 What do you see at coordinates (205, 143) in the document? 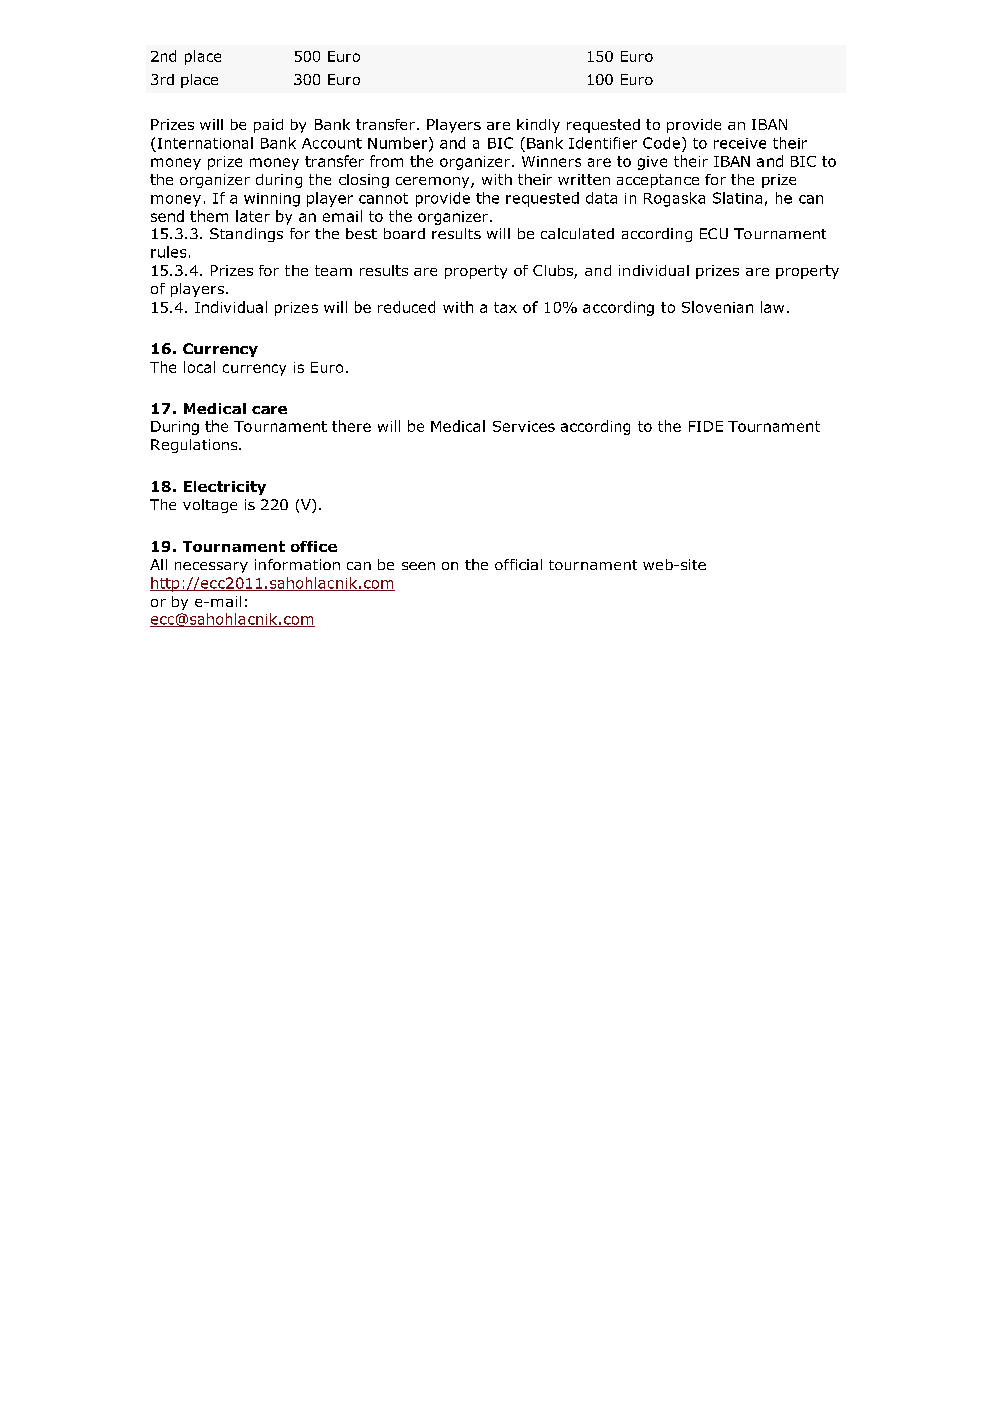
I see `International` at bounding box center [205, 143].
